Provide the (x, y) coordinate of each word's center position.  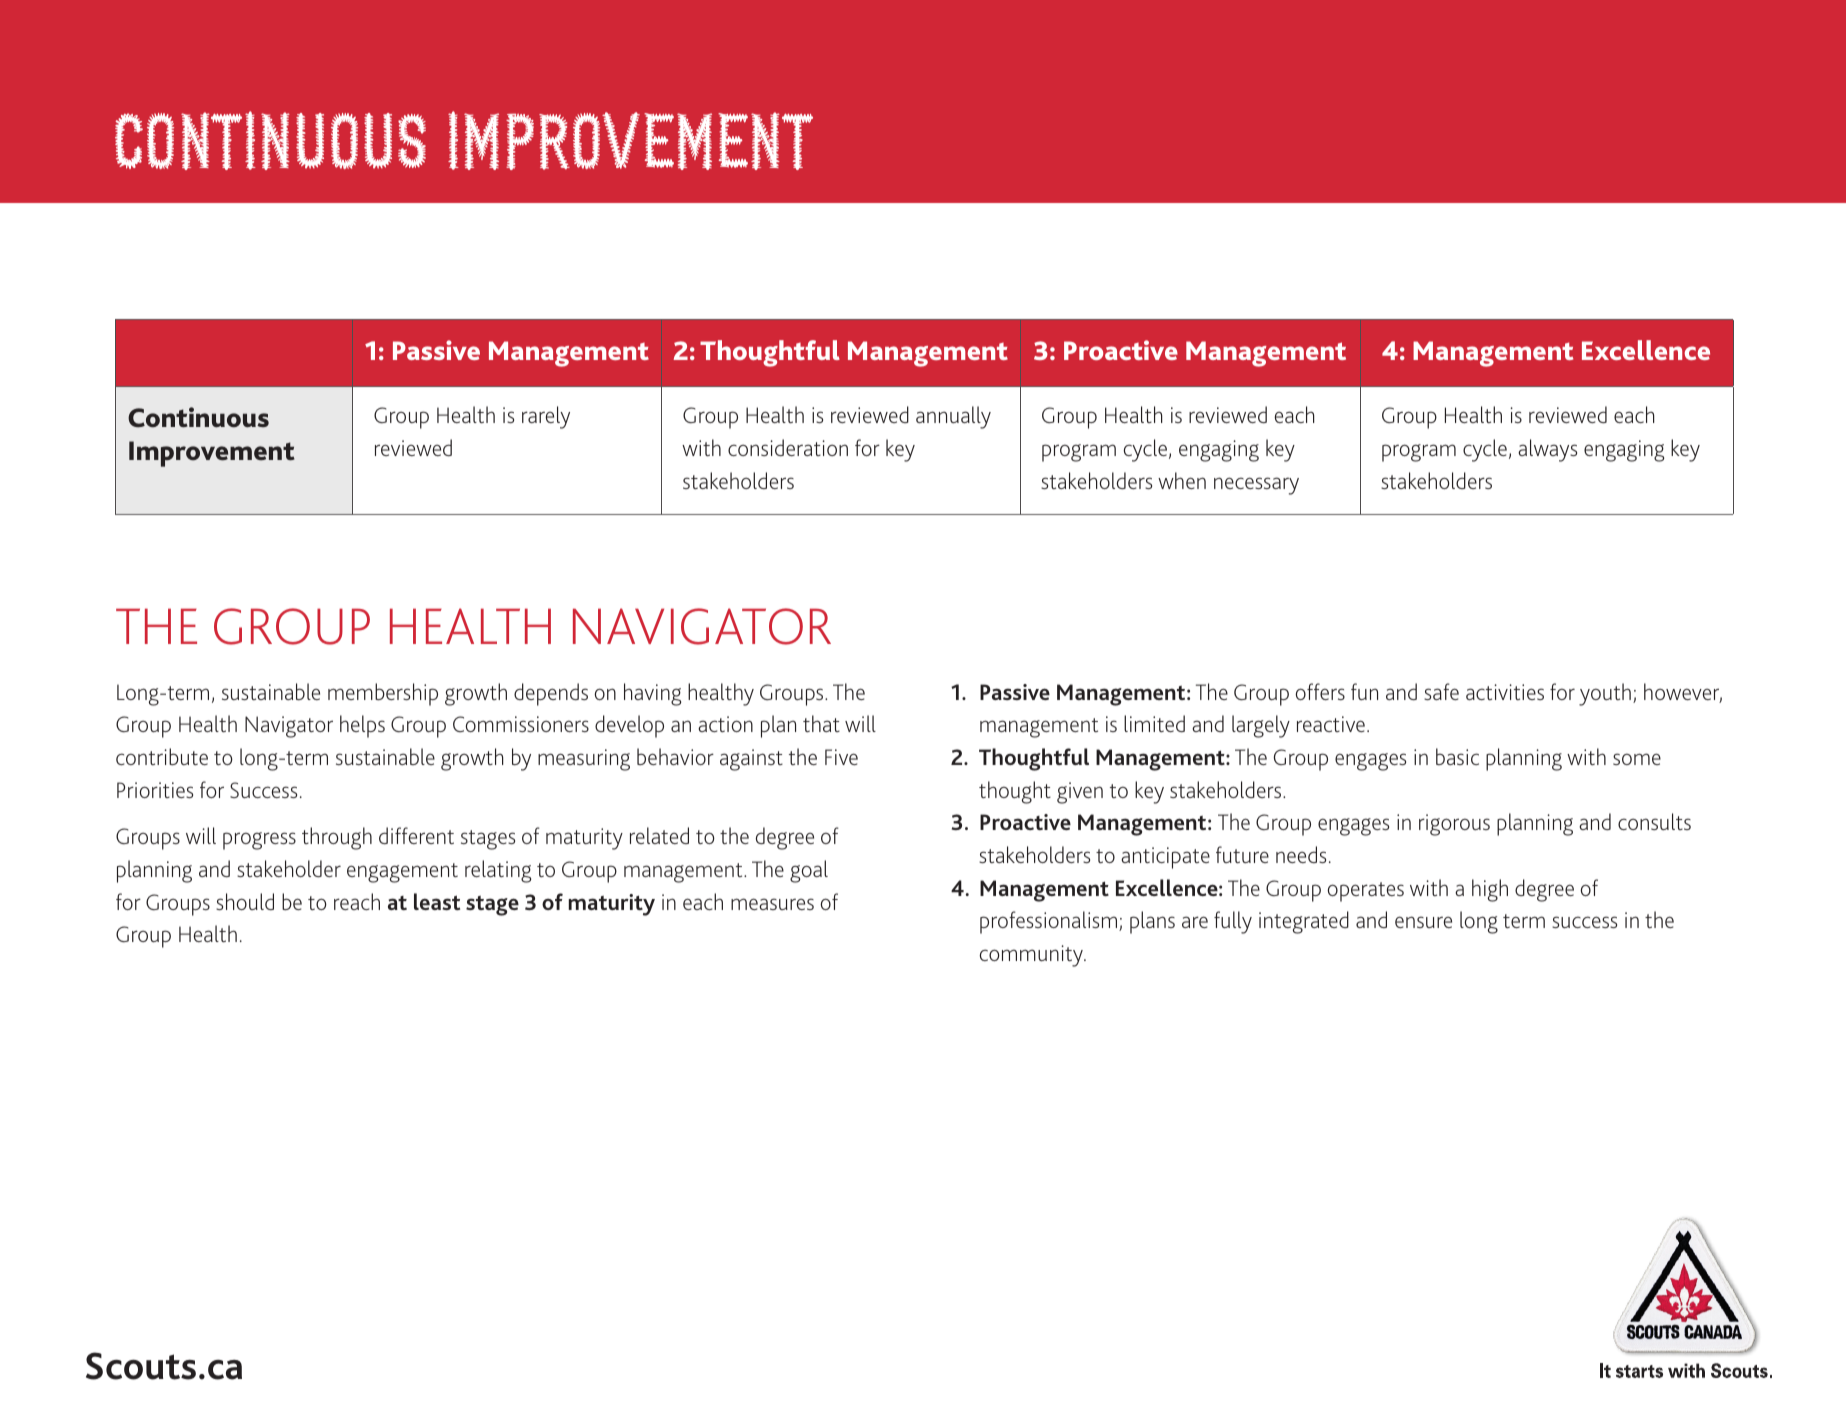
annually (953, 417)
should (245, 901)
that (821, 723)
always (1547, 450)
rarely (546, 417)
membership (383, 694)
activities (1505, 692)
